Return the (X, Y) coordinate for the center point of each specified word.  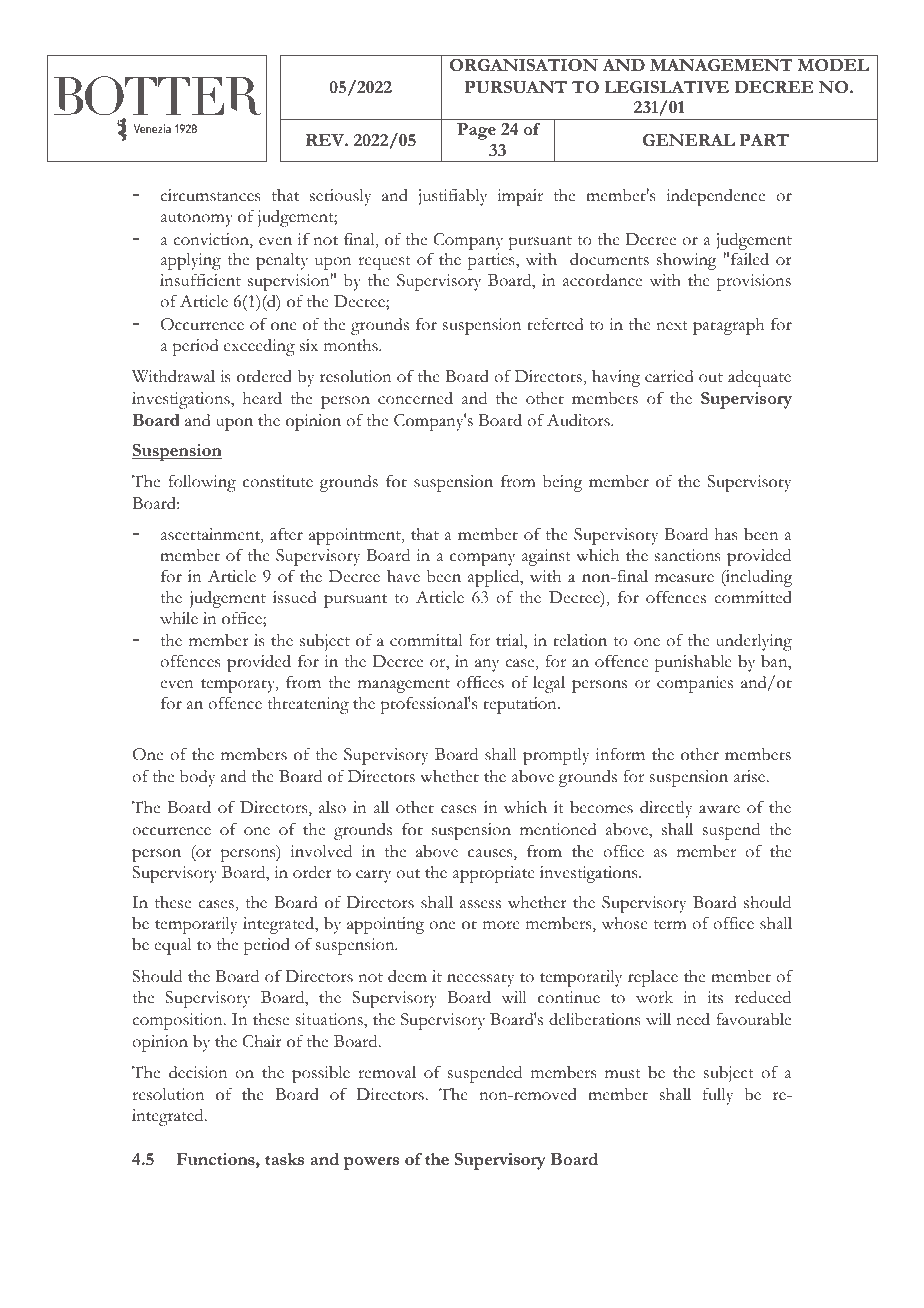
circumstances (210, 195)
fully (718, 1096)
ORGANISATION (524, 65)
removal (387, 1072)
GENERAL (689, 140)
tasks (284, 1159)
